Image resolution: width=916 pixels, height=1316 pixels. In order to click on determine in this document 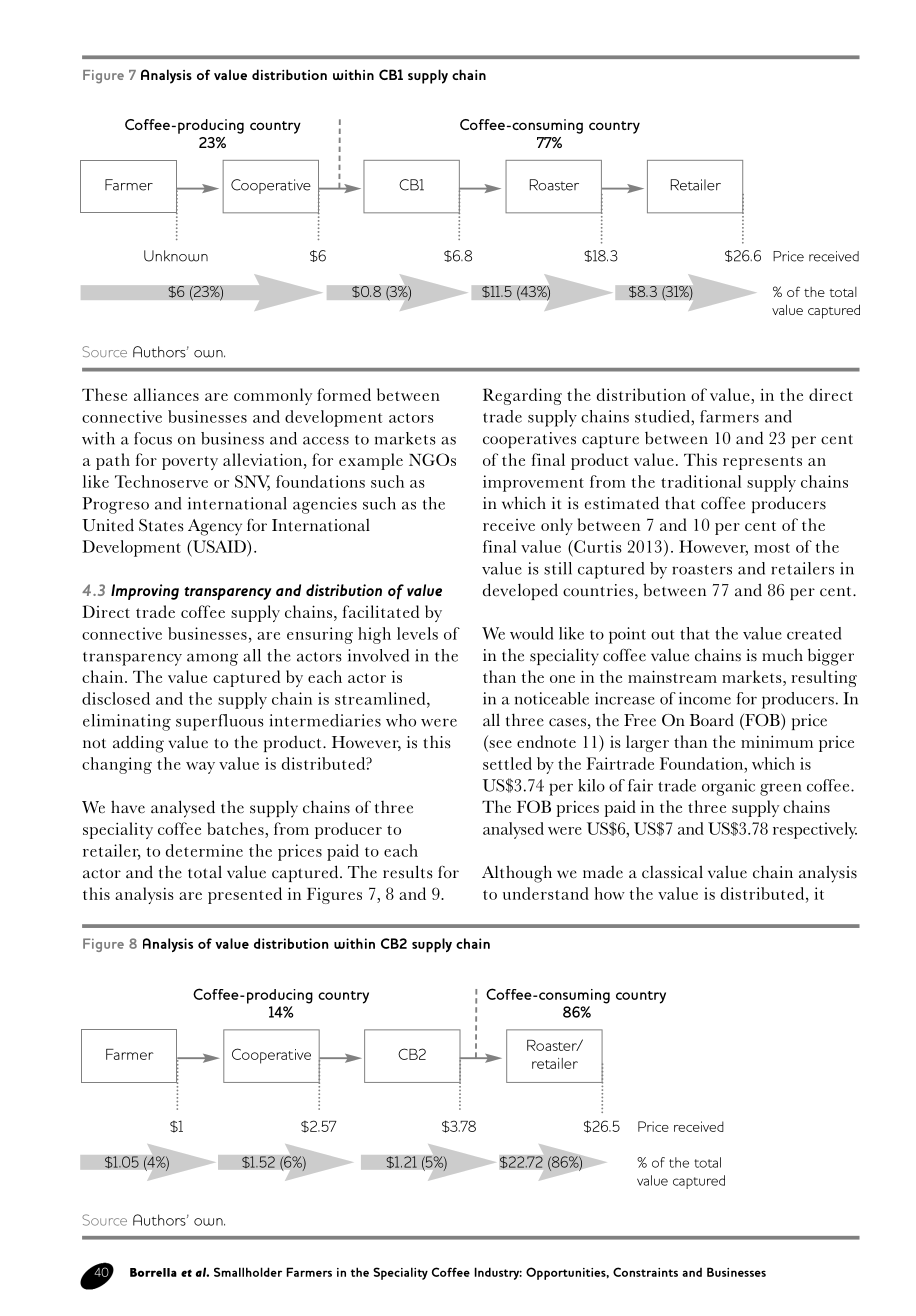, I will do `click(204, 850)`.
